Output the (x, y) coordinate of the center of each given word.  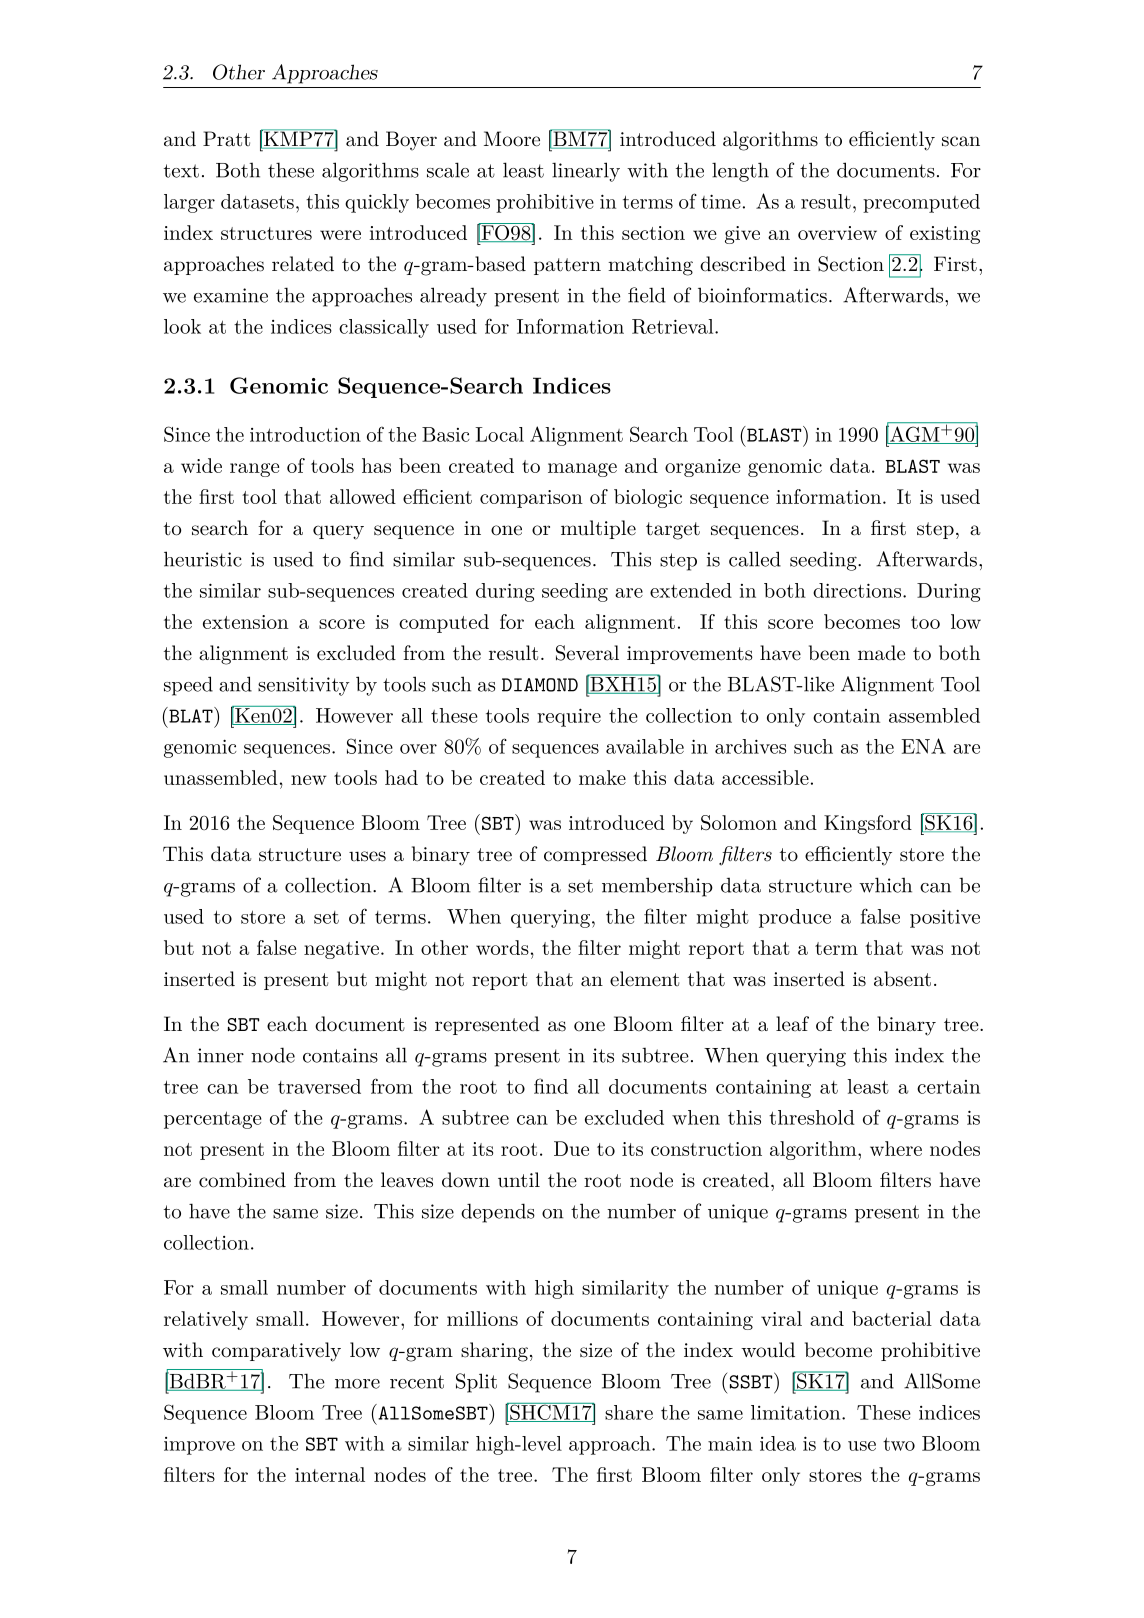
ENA (923, 746)
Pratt (226, 138)
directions (857, 590)
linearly (586, 172)
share (629, 1412)
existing (945, 235)
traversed (319, 1086)
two (899, 1444)
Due (571, 1148)
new (309, 780)
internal (330, 1474)
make (602, 777)
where (896, 1148)
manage (582, 470)
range (254, 470)
